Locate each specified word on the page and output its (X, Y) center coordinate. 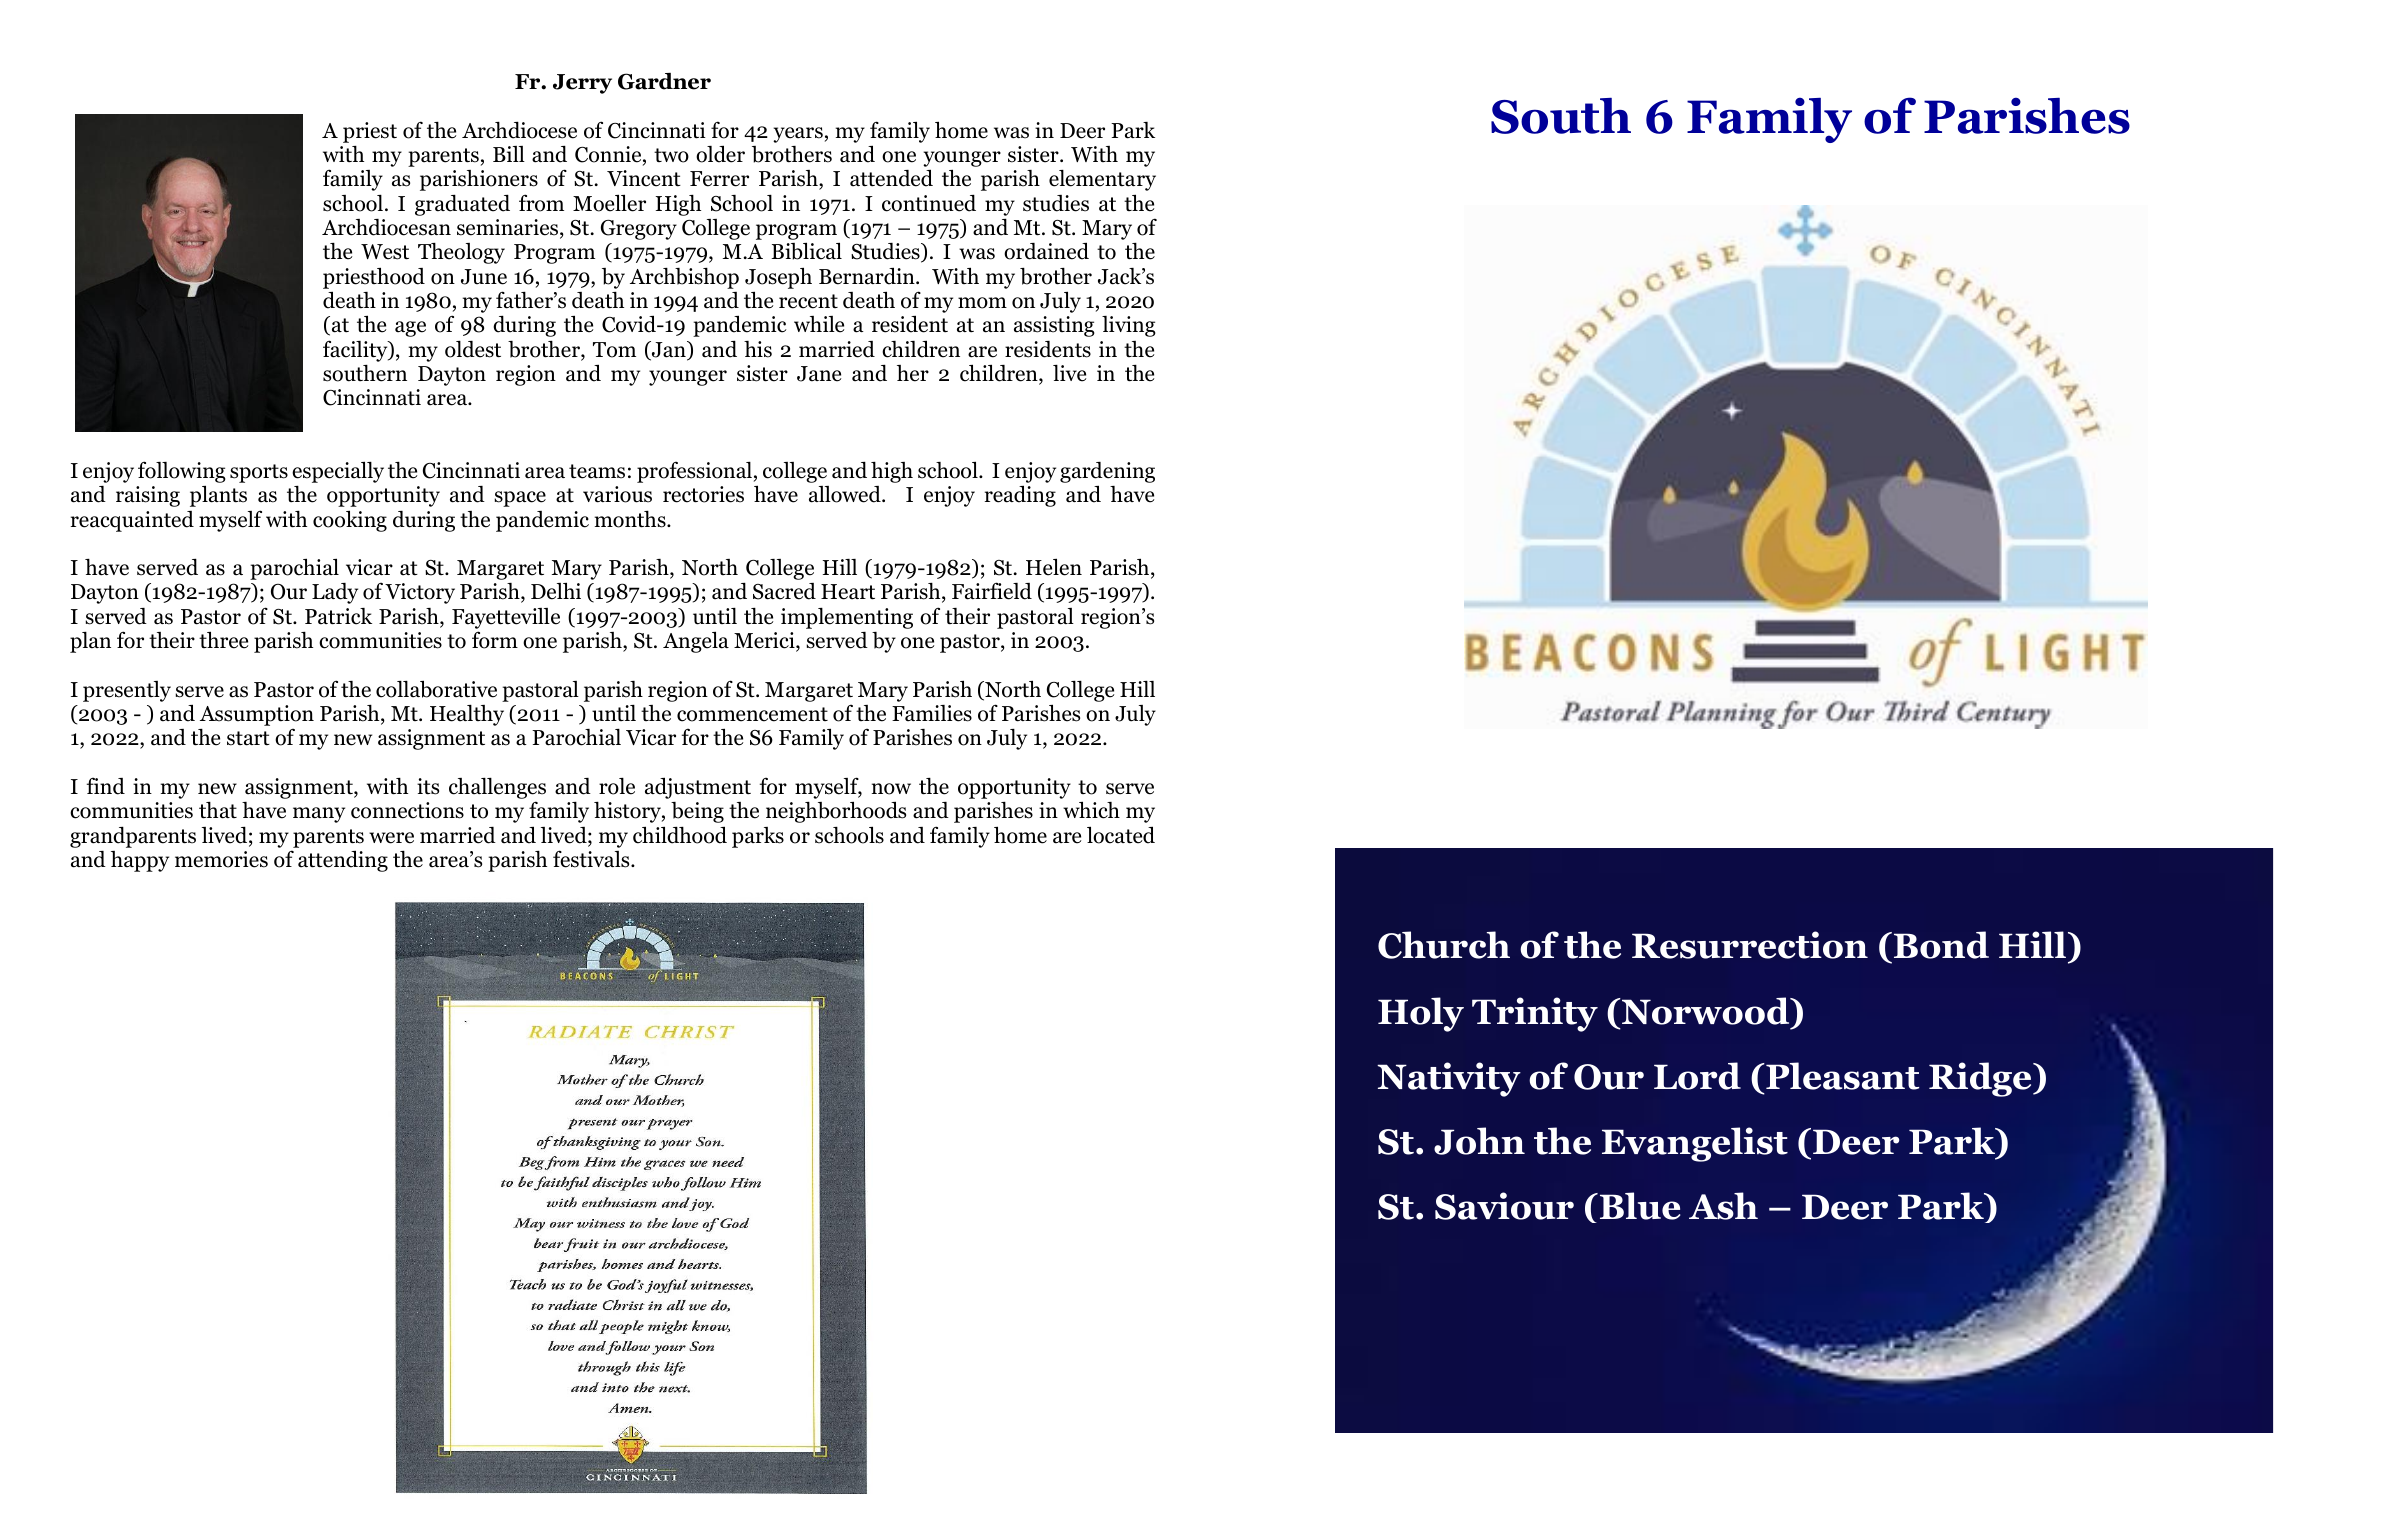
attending (343, 861)
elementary (1102, 180)
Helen (1054, 567)
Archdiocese (519, 130)
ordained (1046, 251)
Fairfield (992, 591)
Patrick (338, 616)
